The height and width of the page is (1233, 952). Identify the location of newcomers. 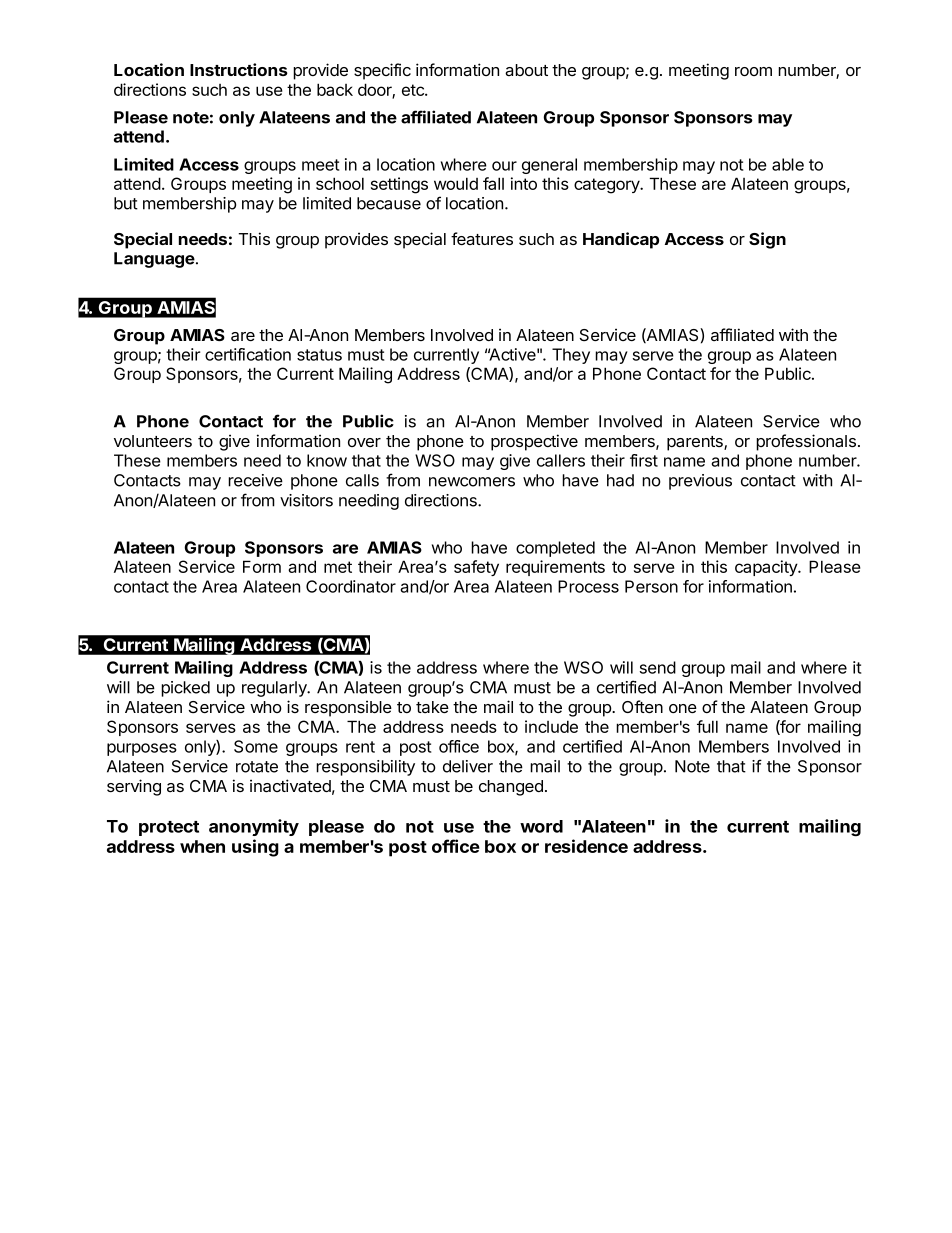
(472, 482).
